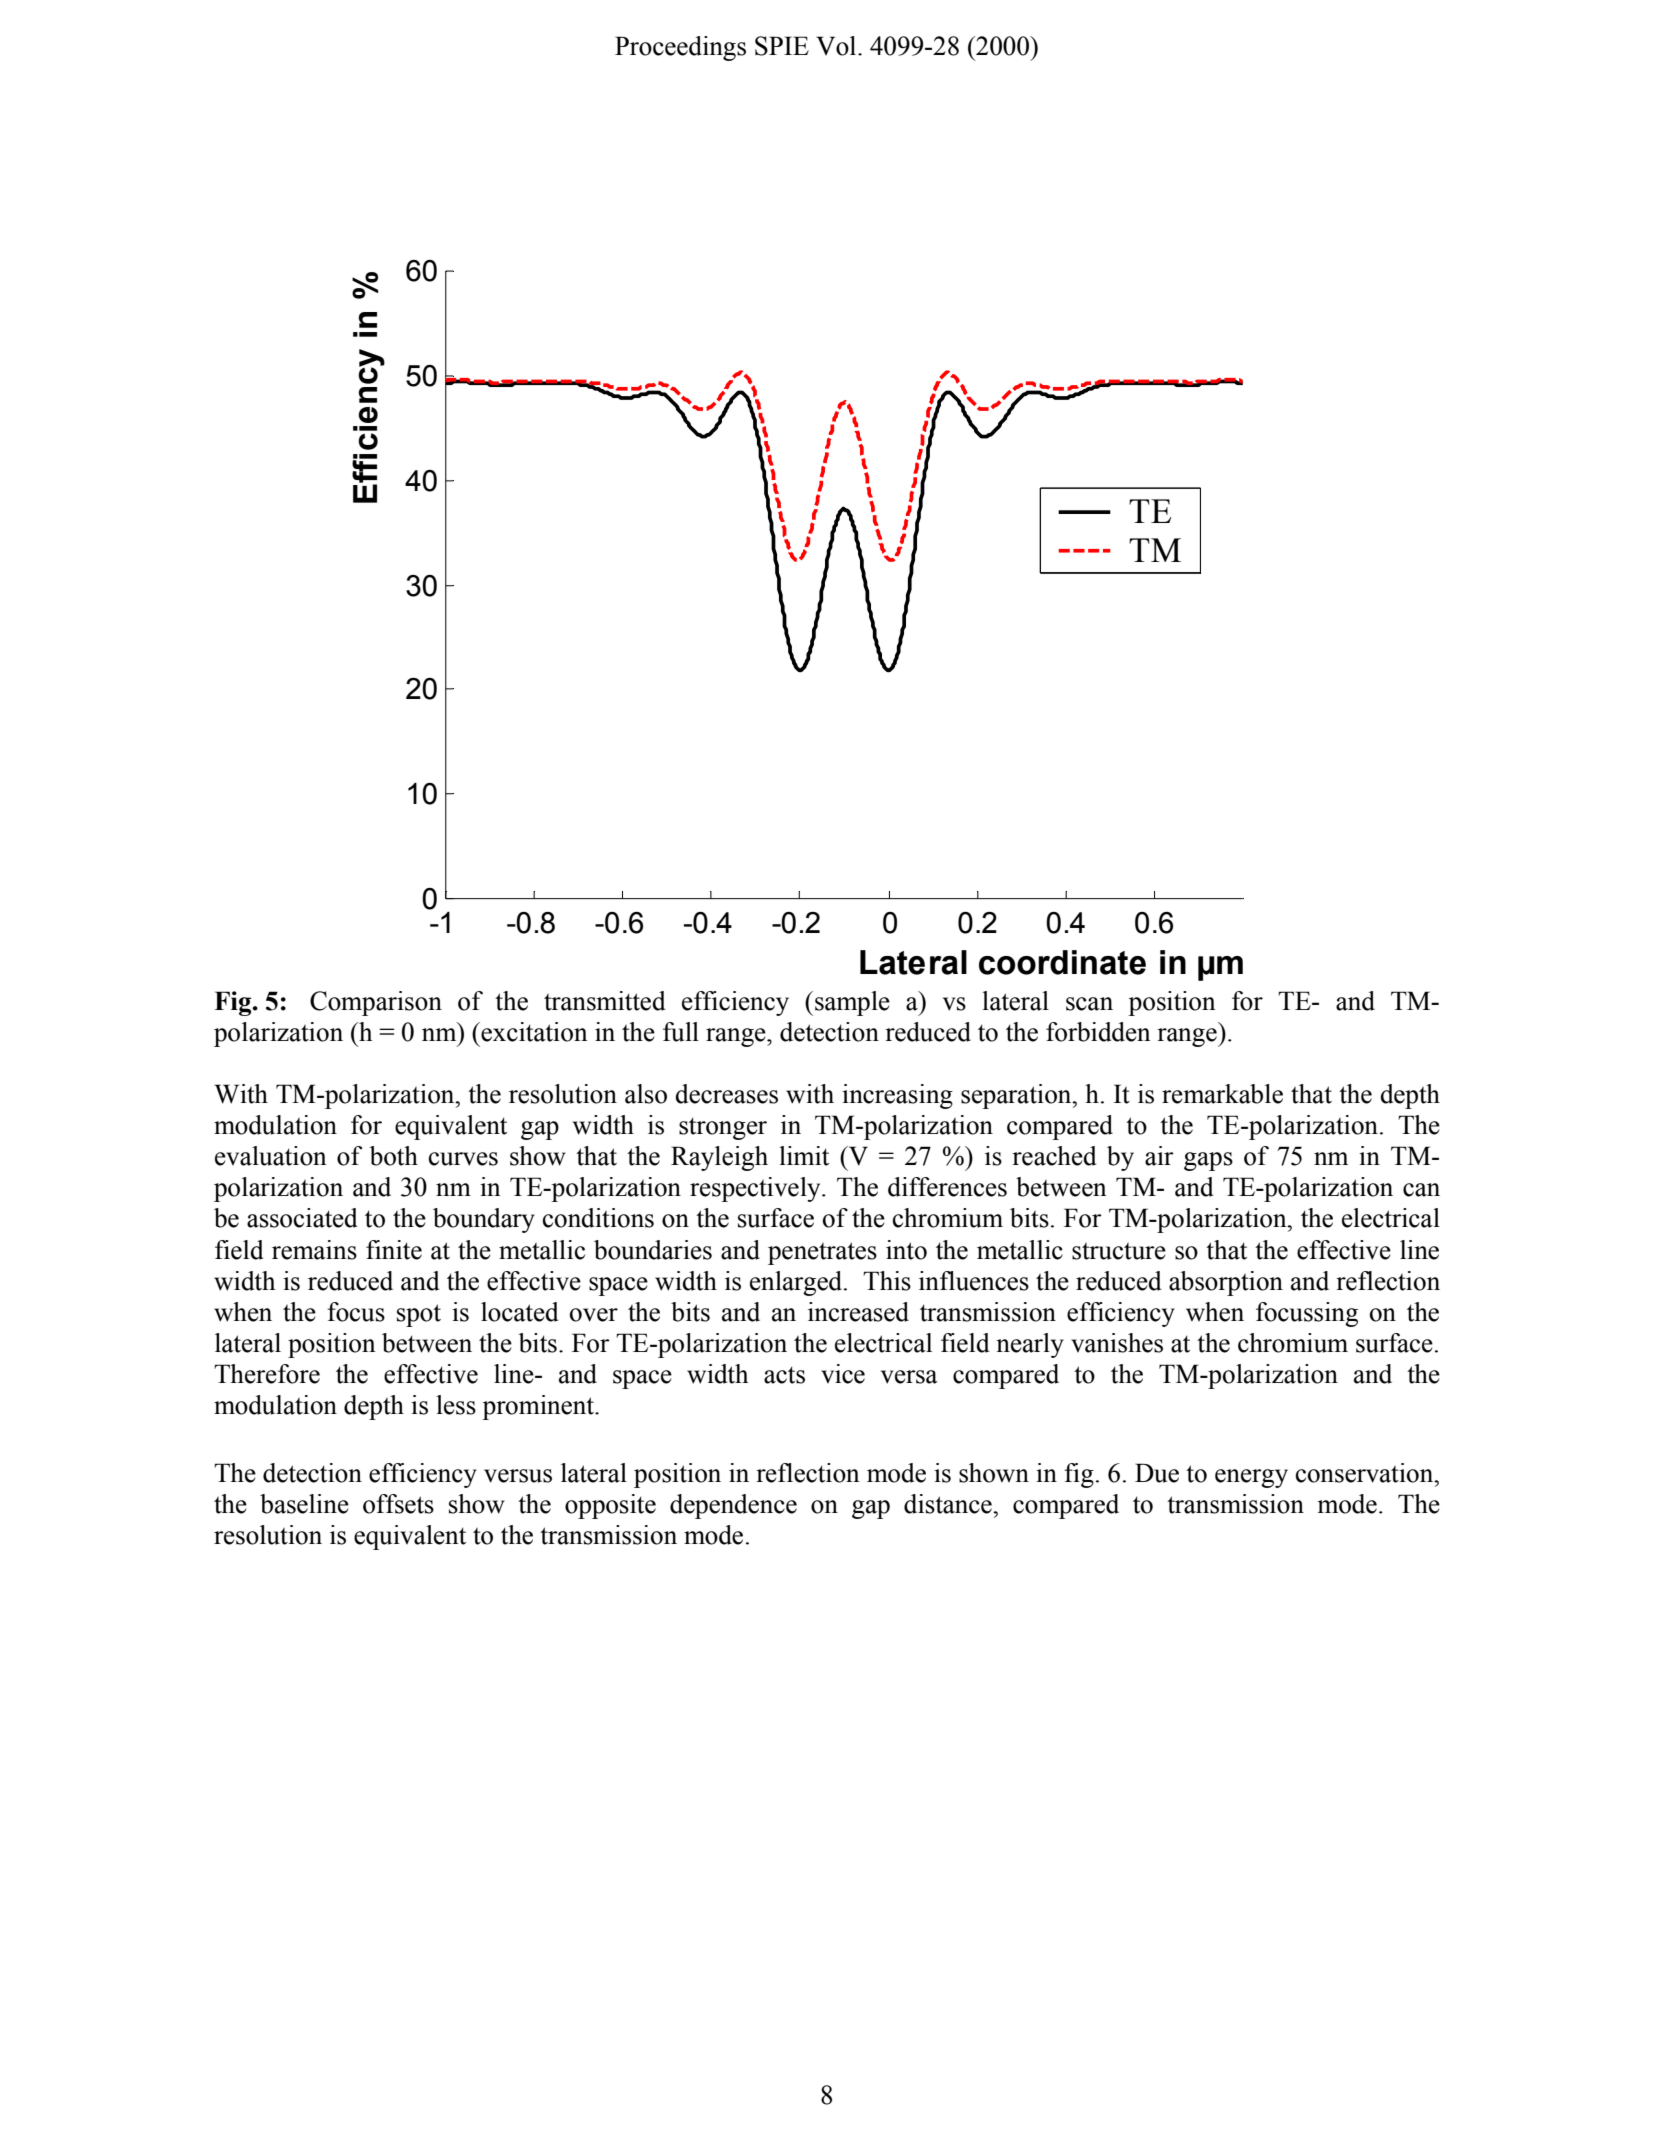 This screenshot has width=1654, height=2140. Describe the element at coordinates (782, 46) in the screenshot. I see `SPIE` at that location.
